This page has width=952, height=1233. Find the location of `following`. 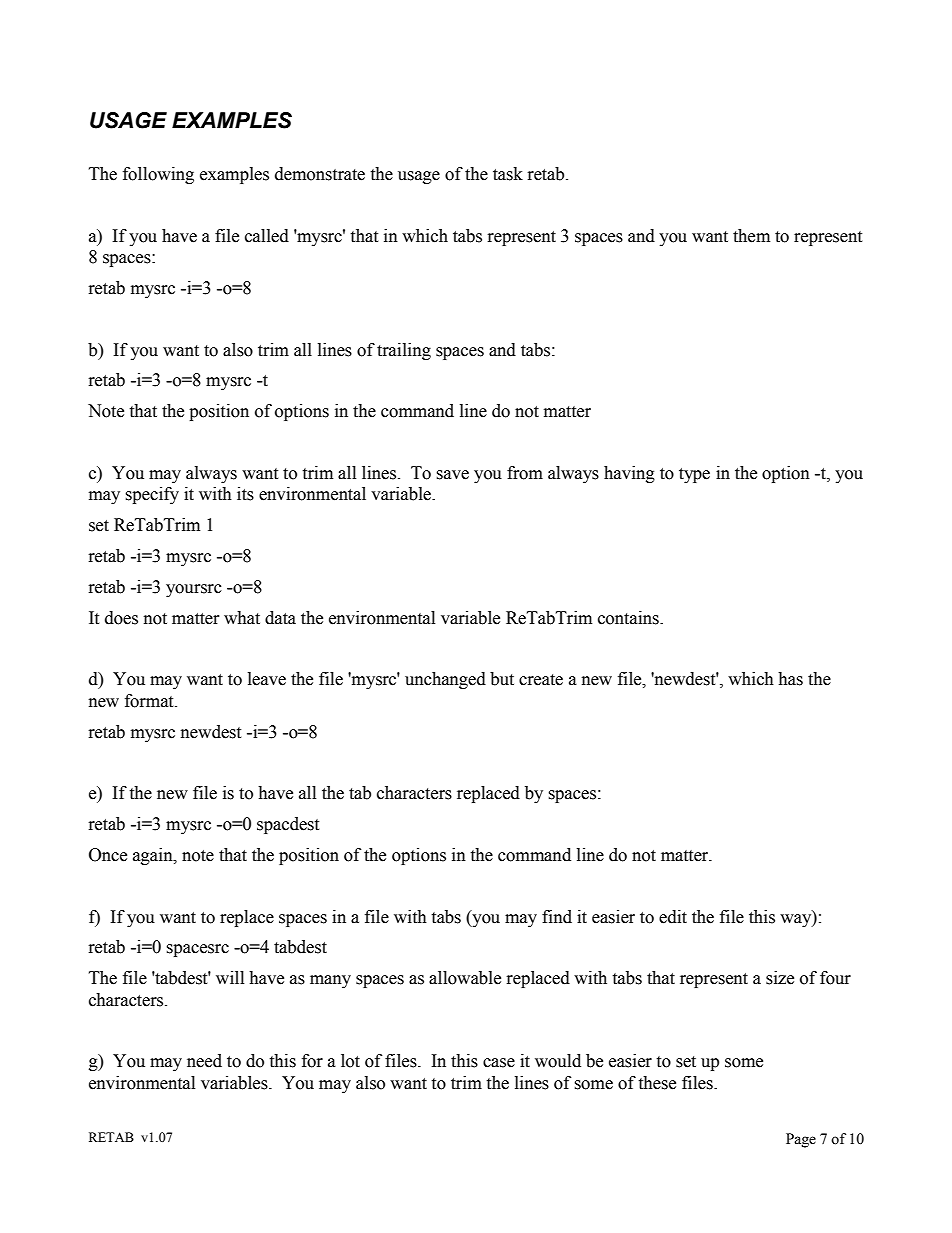

following is located at coordinates (158, 175).
